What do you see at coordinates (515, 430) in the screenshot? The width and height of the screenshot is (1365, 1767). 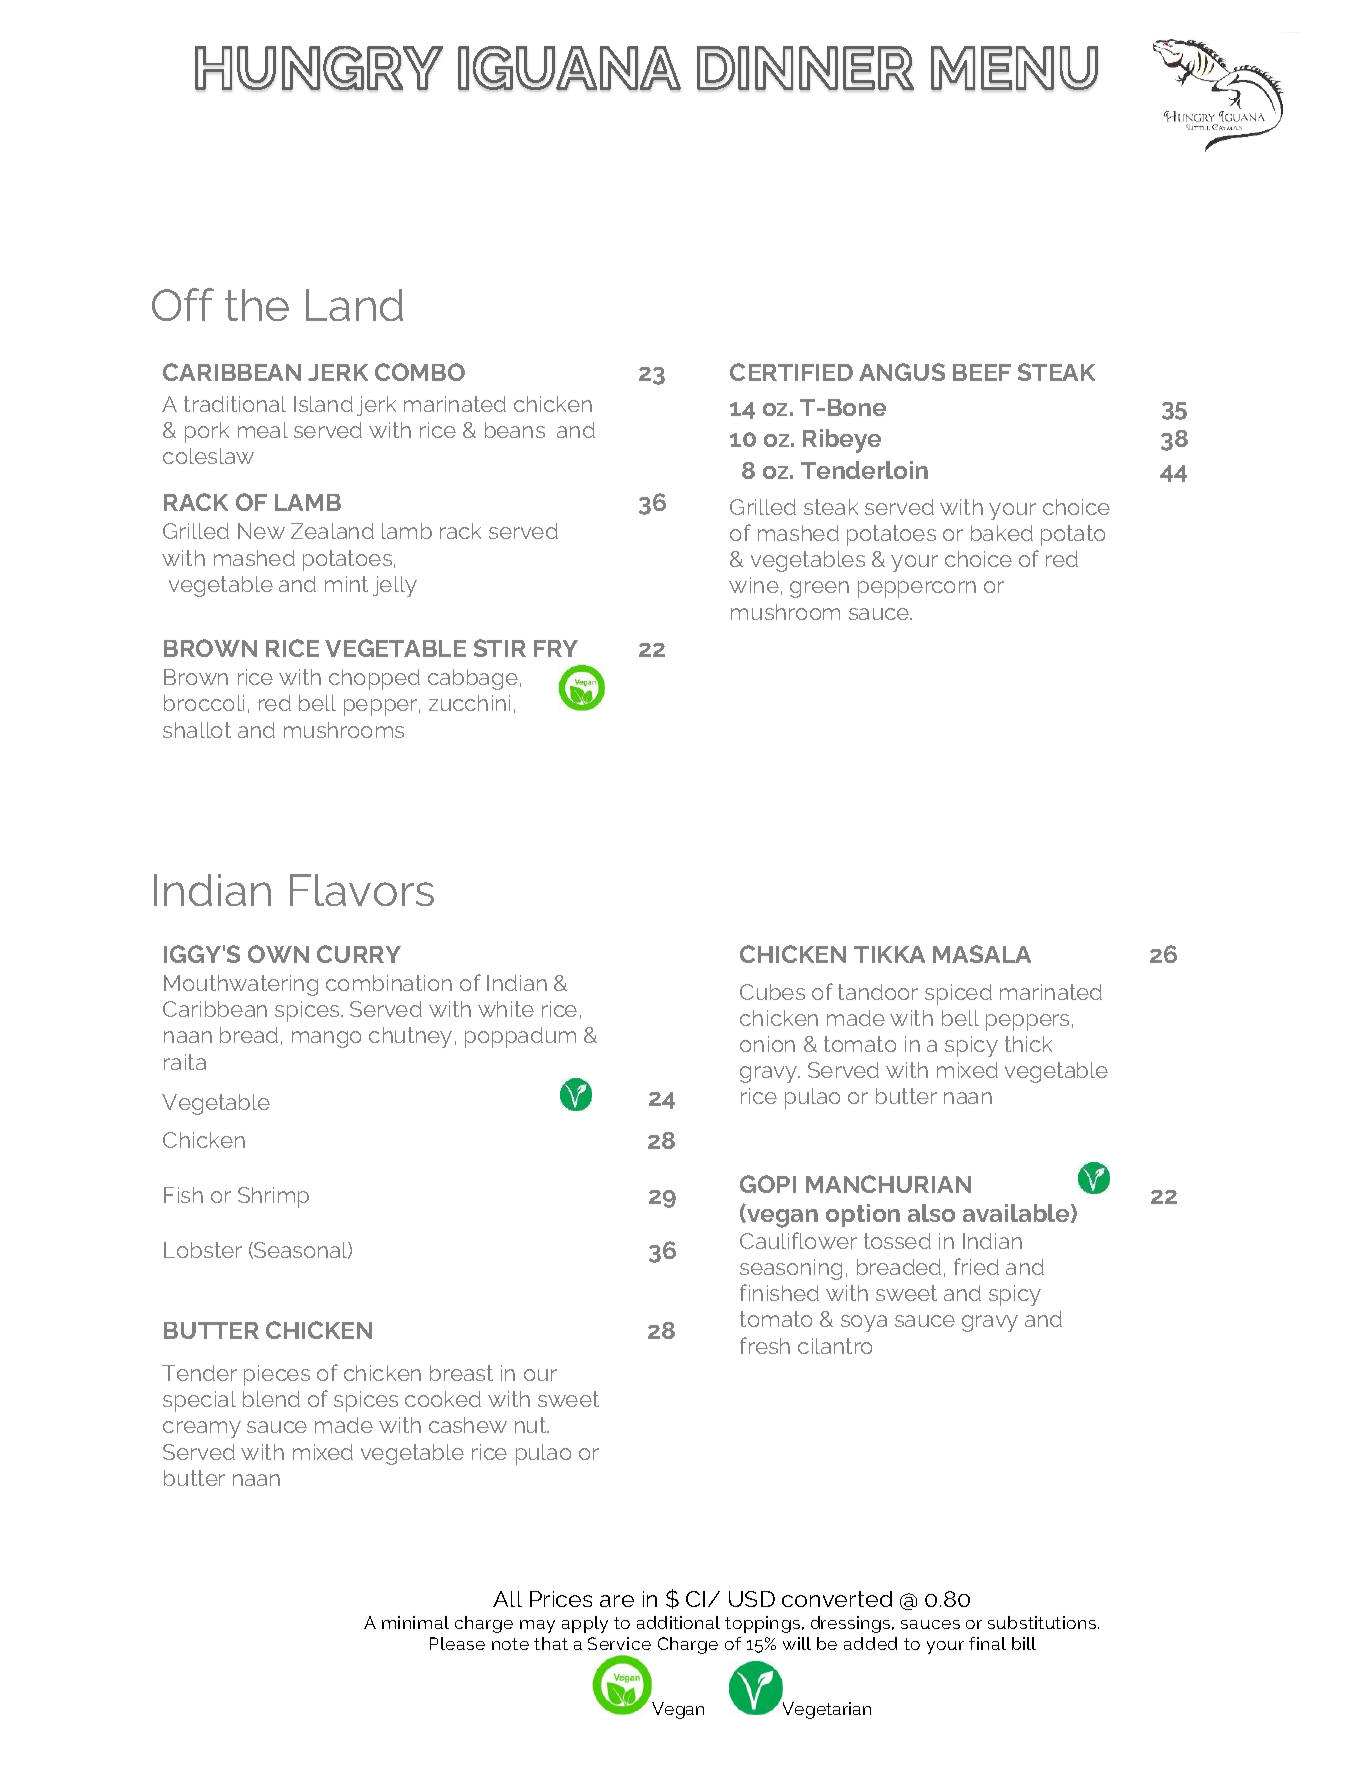 I see `beans` at bounding box center [515, 430].
